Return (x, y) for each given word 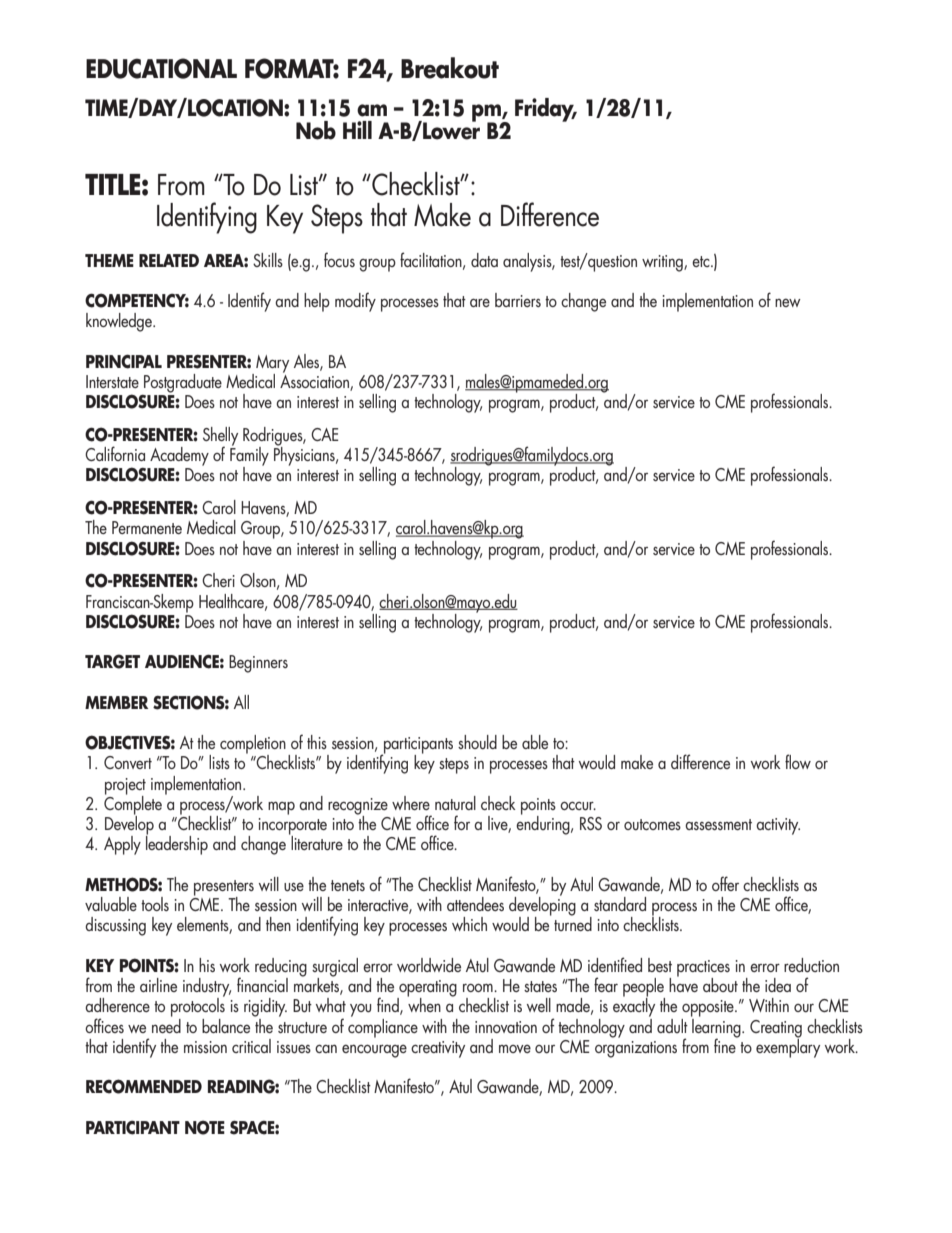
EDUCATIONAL (161, 68)
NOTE (205, 1127)
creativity (438, 1049)
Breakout (450, 68)
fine (726, 1044)
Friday (546, 110)
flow (798, 761)
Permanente (147, 527)
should (477, 742)
